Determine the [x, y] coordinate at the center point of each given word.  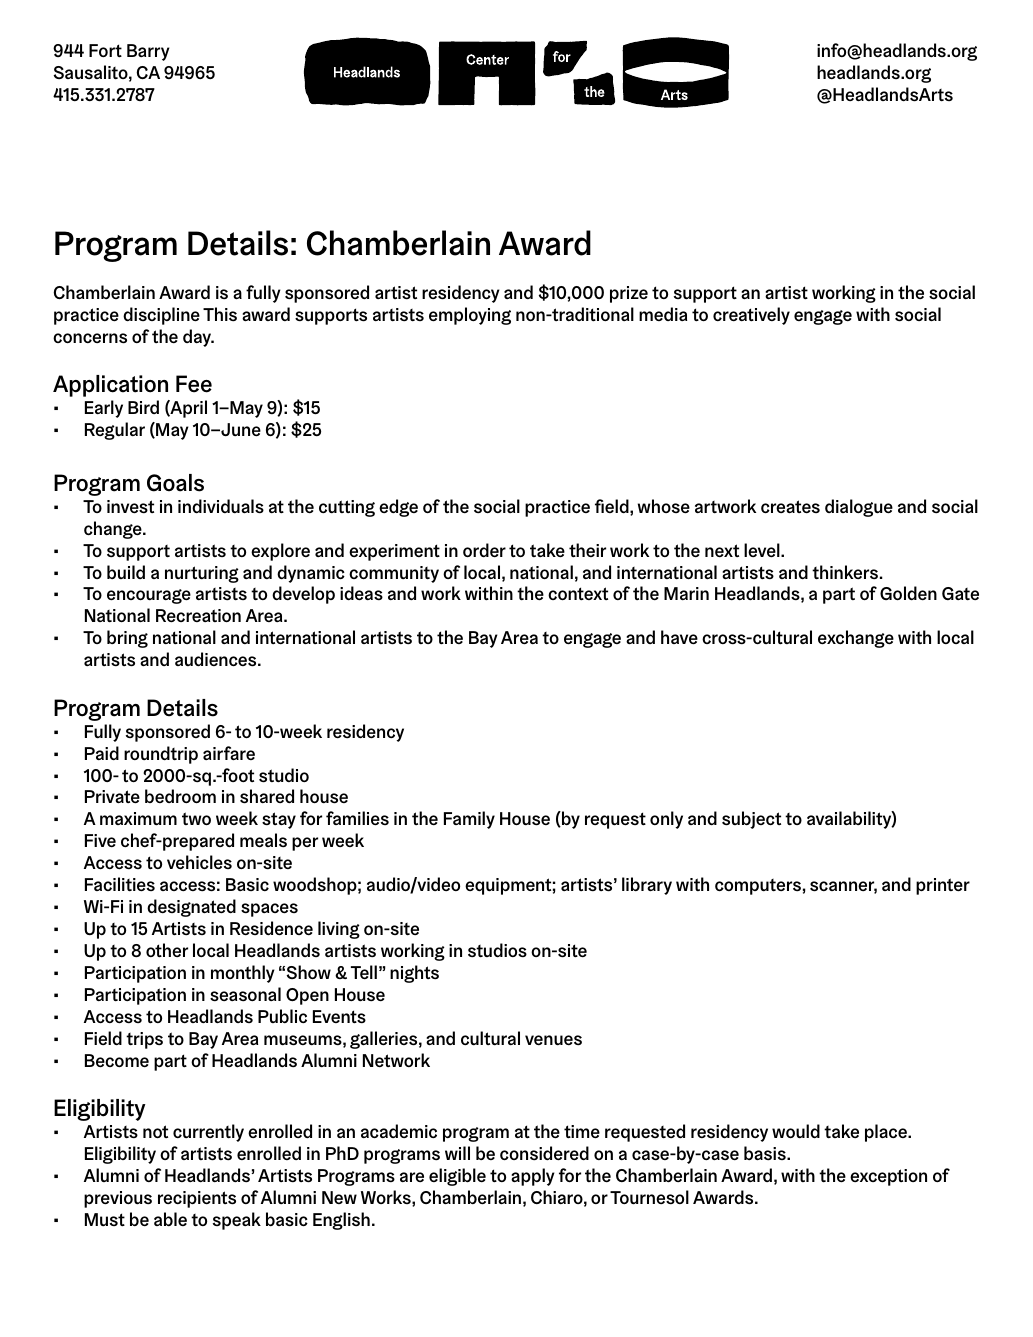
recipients [197, 1199]
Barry [148, 52]
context [578, 593]
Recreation [198, 616]
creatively [751, 316]
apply [533, 1177]
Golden [908, 593]
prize [629, 294]
